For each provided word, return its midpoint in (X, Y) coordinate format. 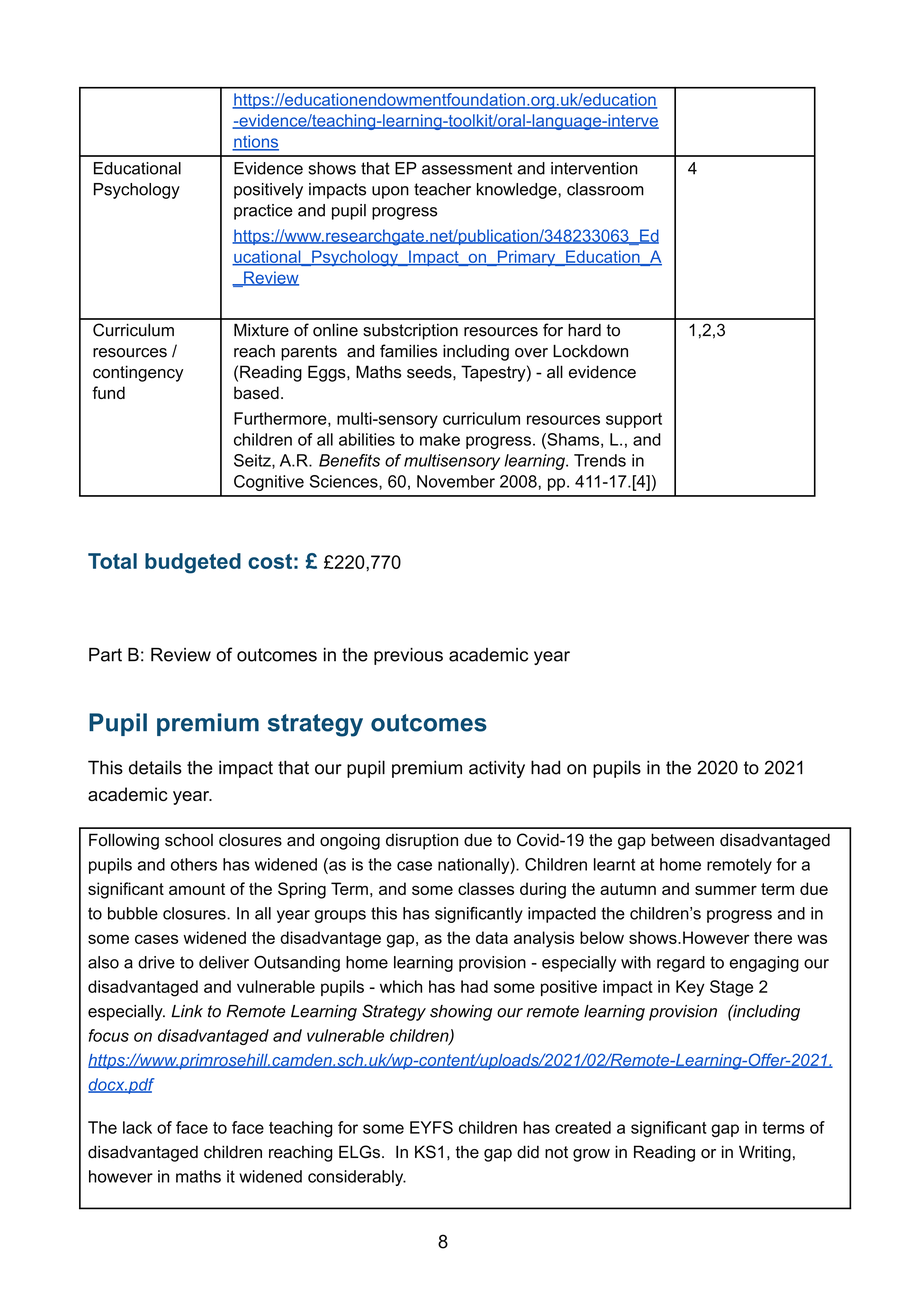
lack (137, 1127)
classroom (605, 189)
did (528, 1152)
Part (105, 655)
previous (408, 656)
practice (263, 212)
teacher (442, 189)
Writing (765, 1153)
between (682, 840)
